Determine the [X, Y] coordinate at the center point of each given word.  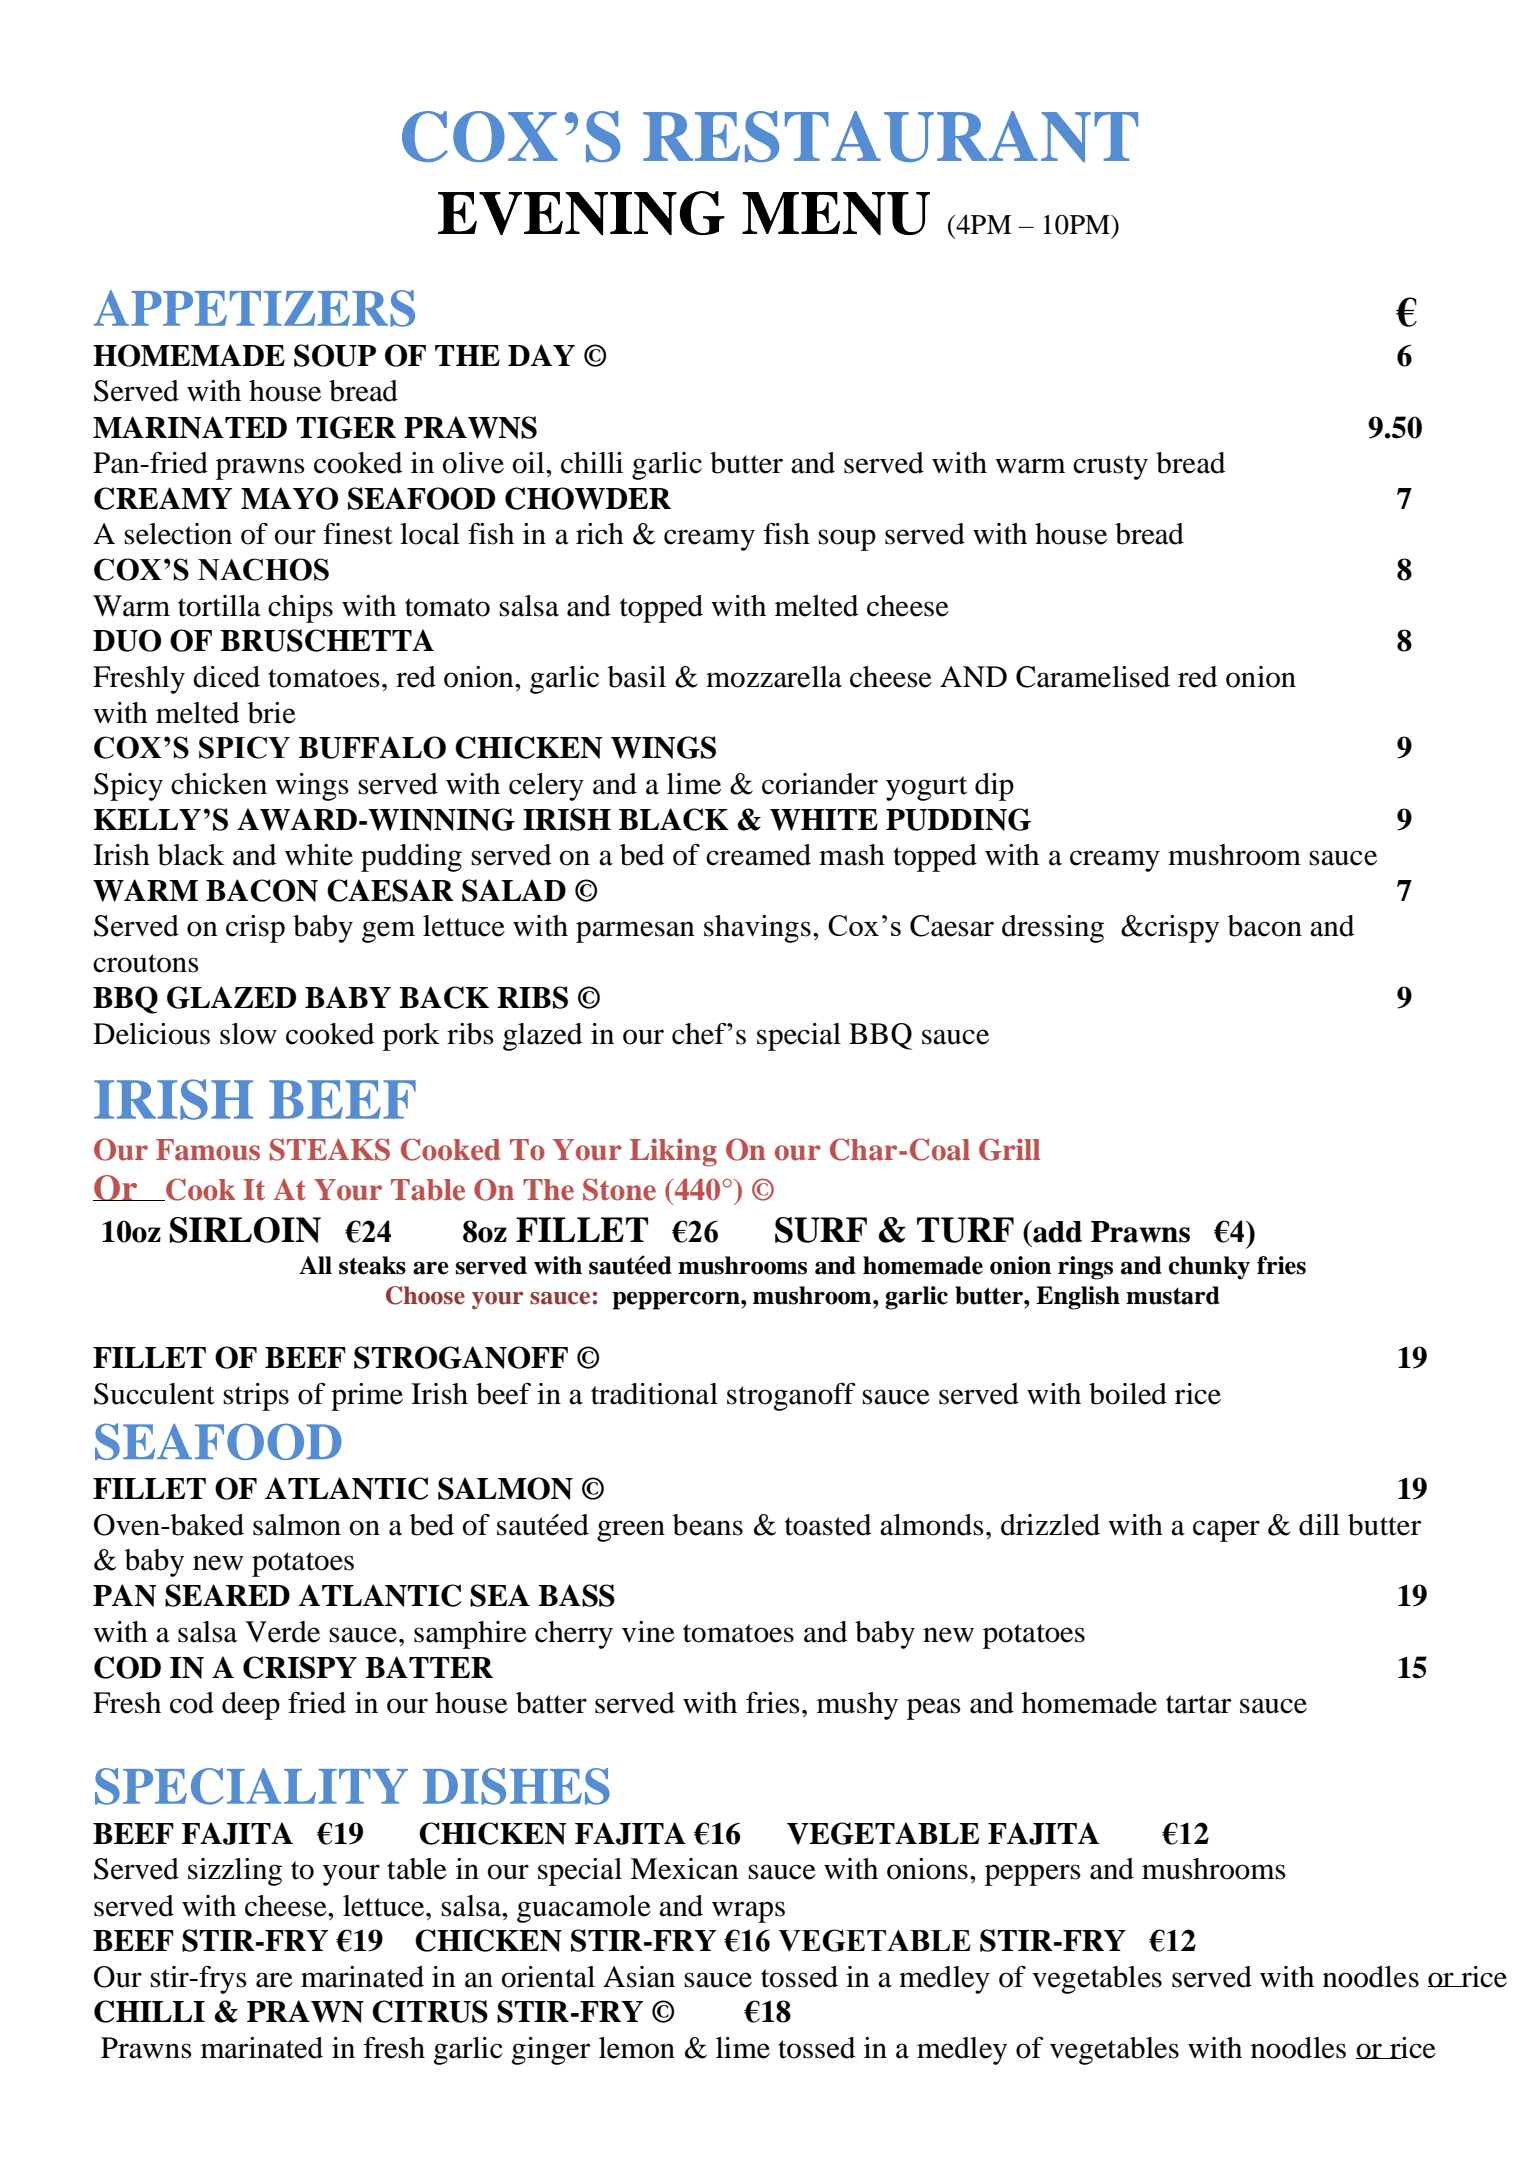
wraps [748, 1912]
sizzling [235, 1872]
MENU [836, 213]
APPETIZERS [254, 308]
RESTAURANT [890, 136]
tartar [1198, 1704]
